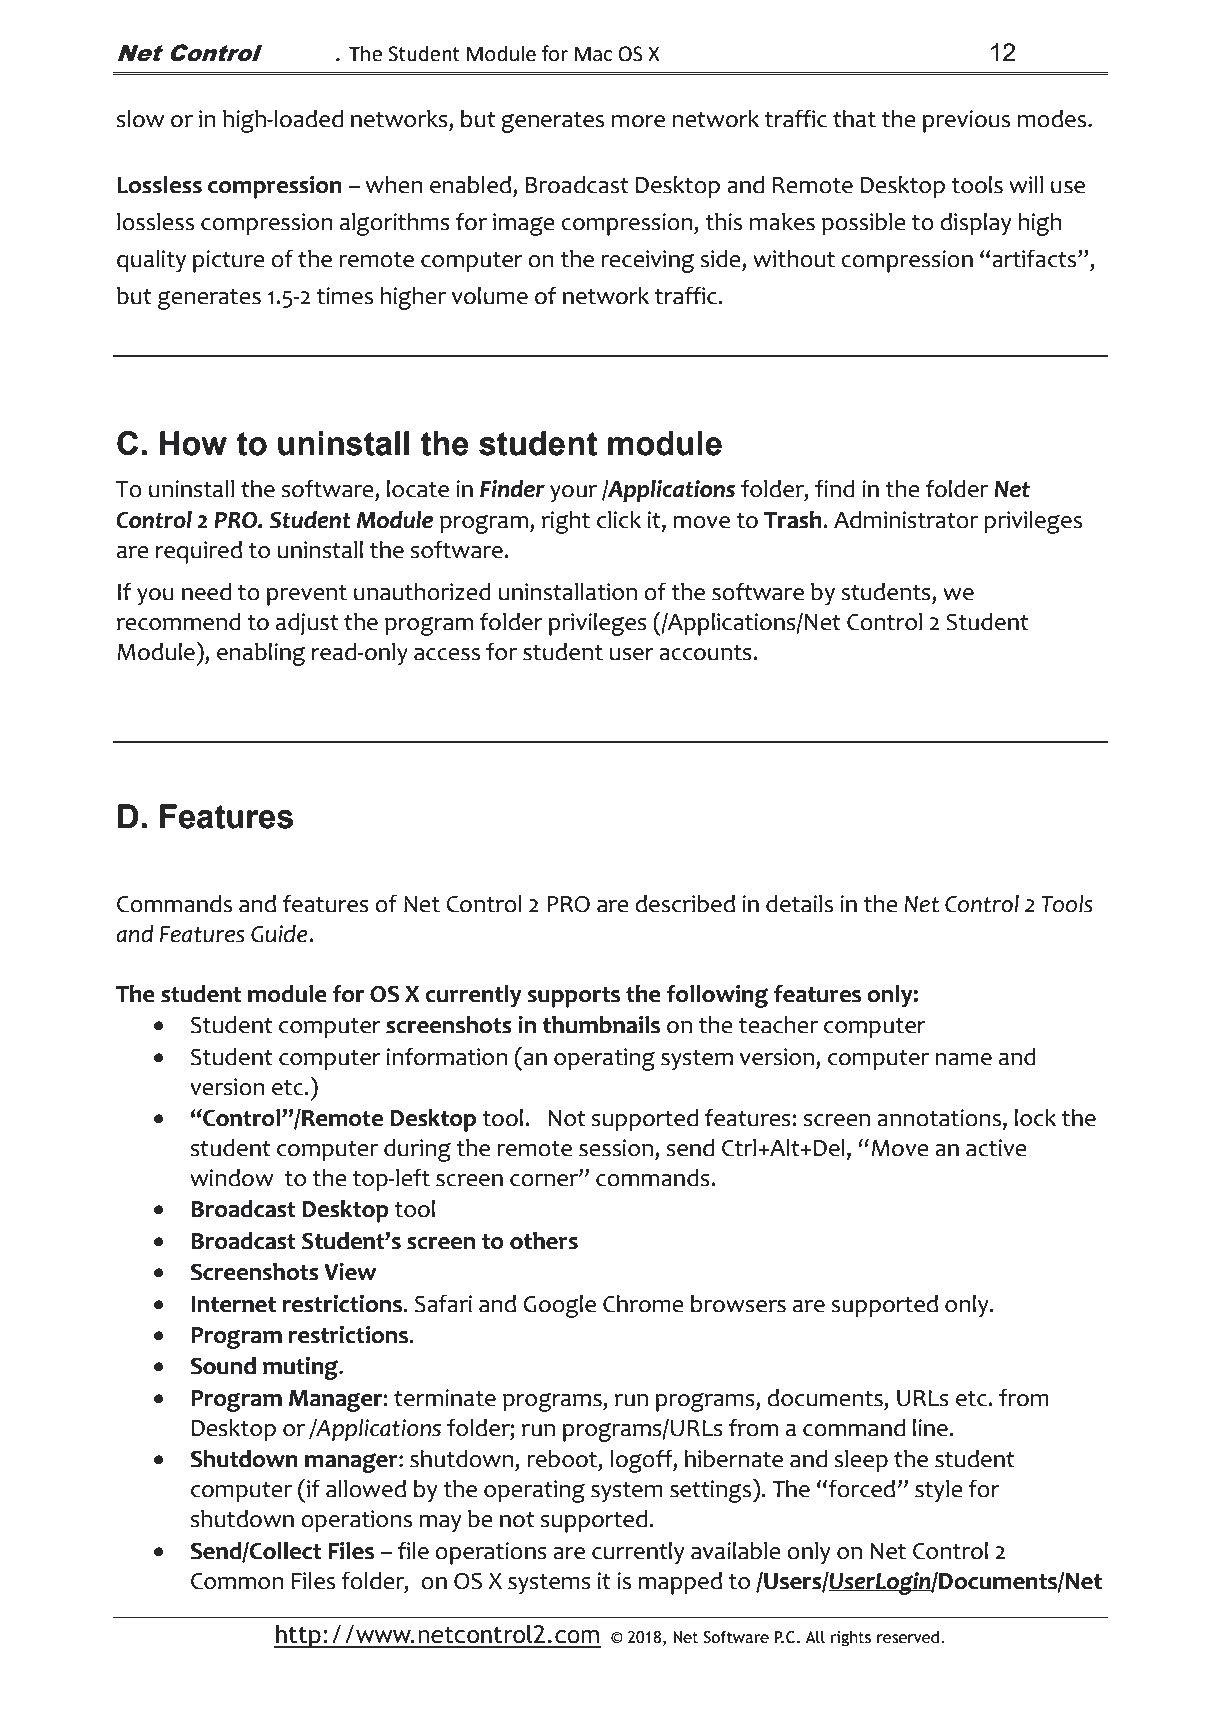 The height and width of the screenshot is (1728, 1221). Describe the element at coordinates (619, 520) in the screenshot. I see `click` at that location.
